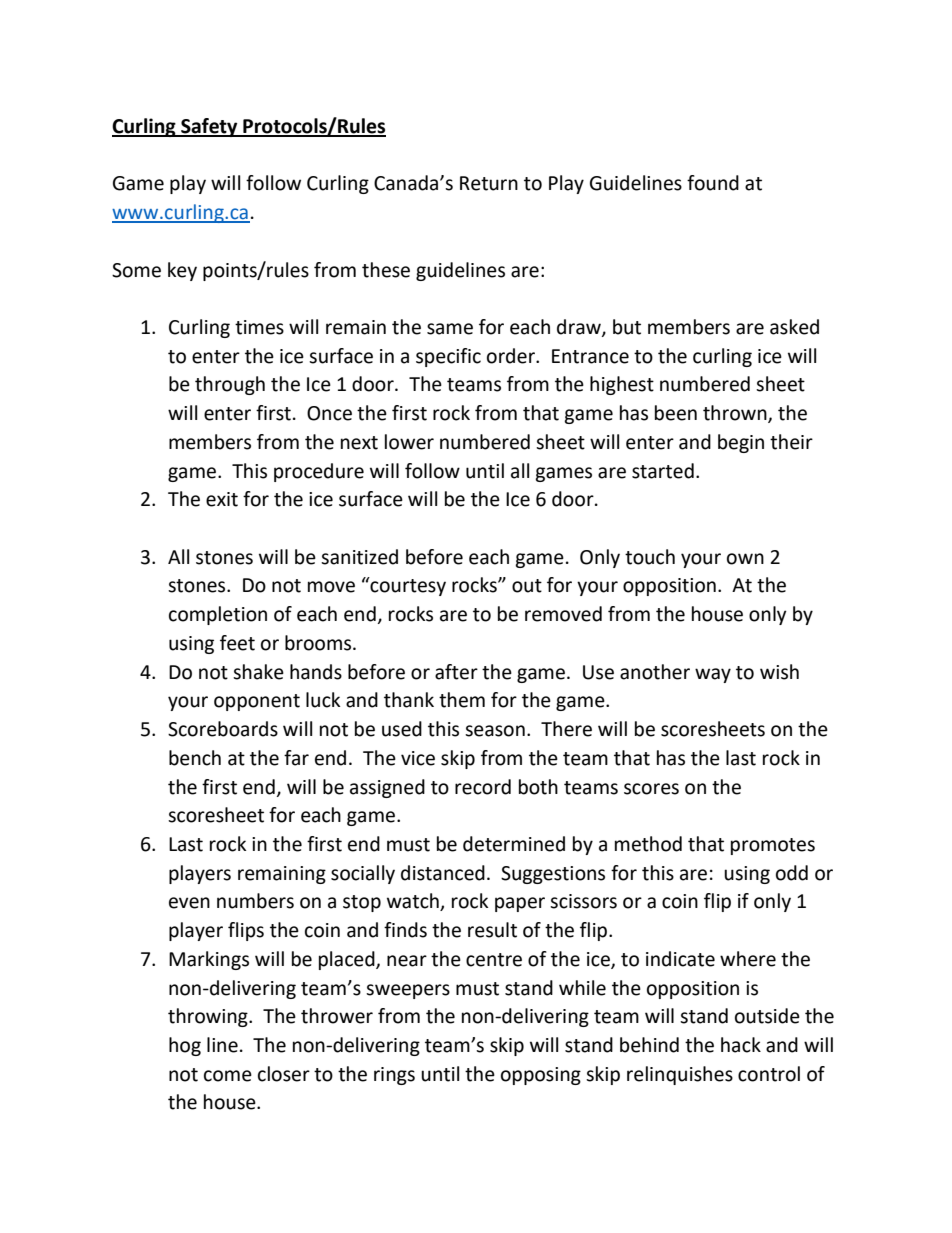  I want to click on way, so click(713, 675).
